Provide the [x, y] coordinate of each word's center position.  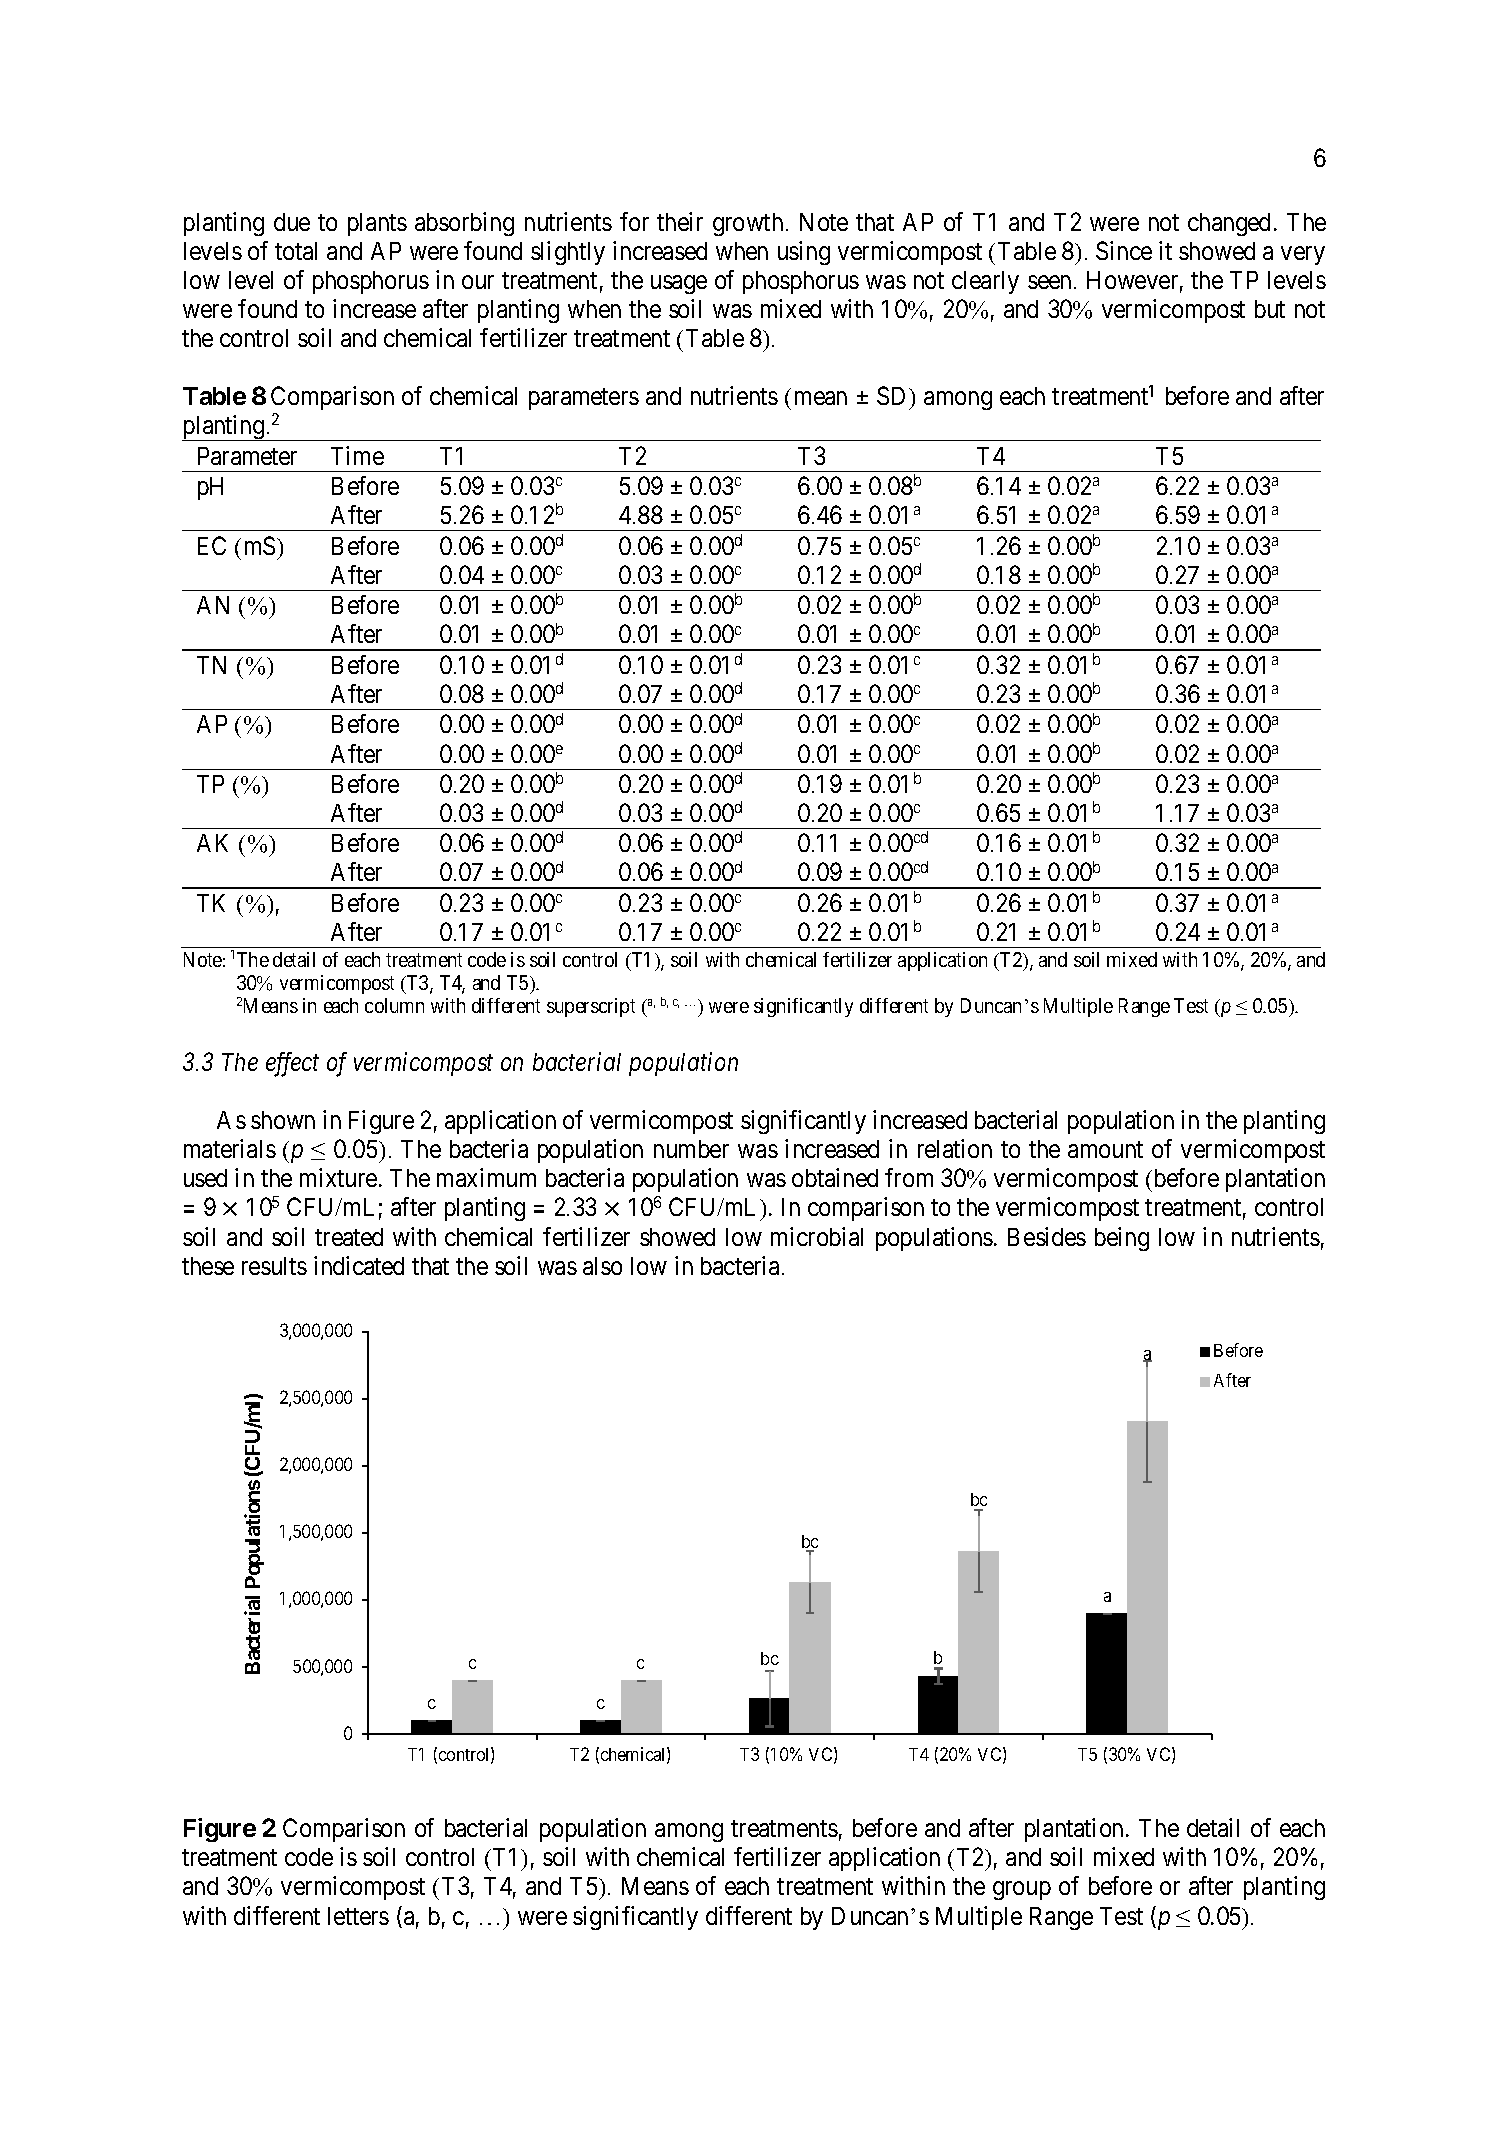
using [804, 253]
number [691, 1149]
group [1022, 1891]
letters [358, 1916]
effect [292, 1064]
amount [1105, 1149]
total [296, 251]
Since [1124, 250]
